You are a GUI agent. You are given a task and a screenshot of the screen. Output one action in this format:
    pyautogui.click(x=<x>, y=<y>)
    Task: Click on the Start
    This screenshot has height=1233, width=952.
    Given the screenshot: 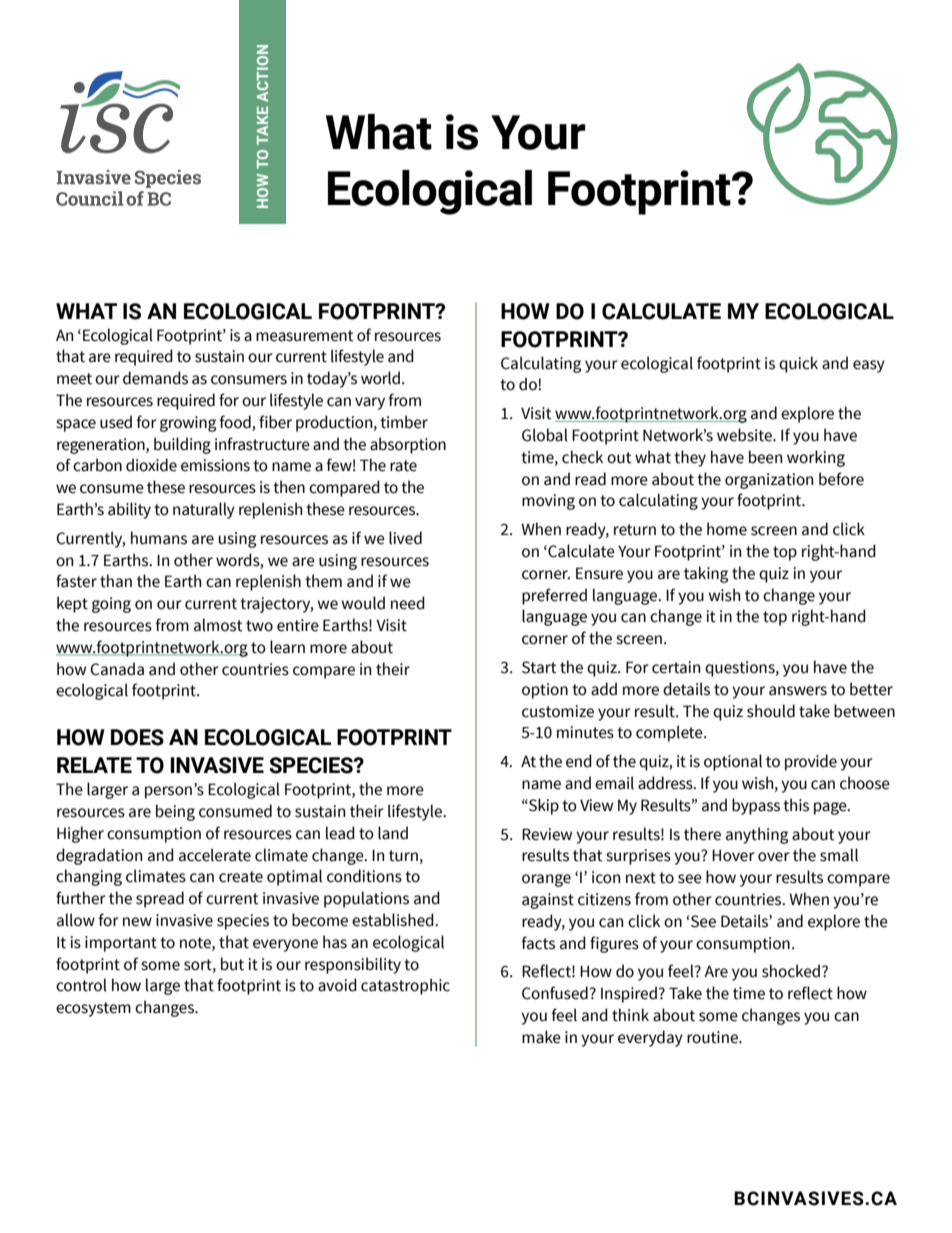 What is the action you would take?
    pyautogui.click(x=539, y=667)
